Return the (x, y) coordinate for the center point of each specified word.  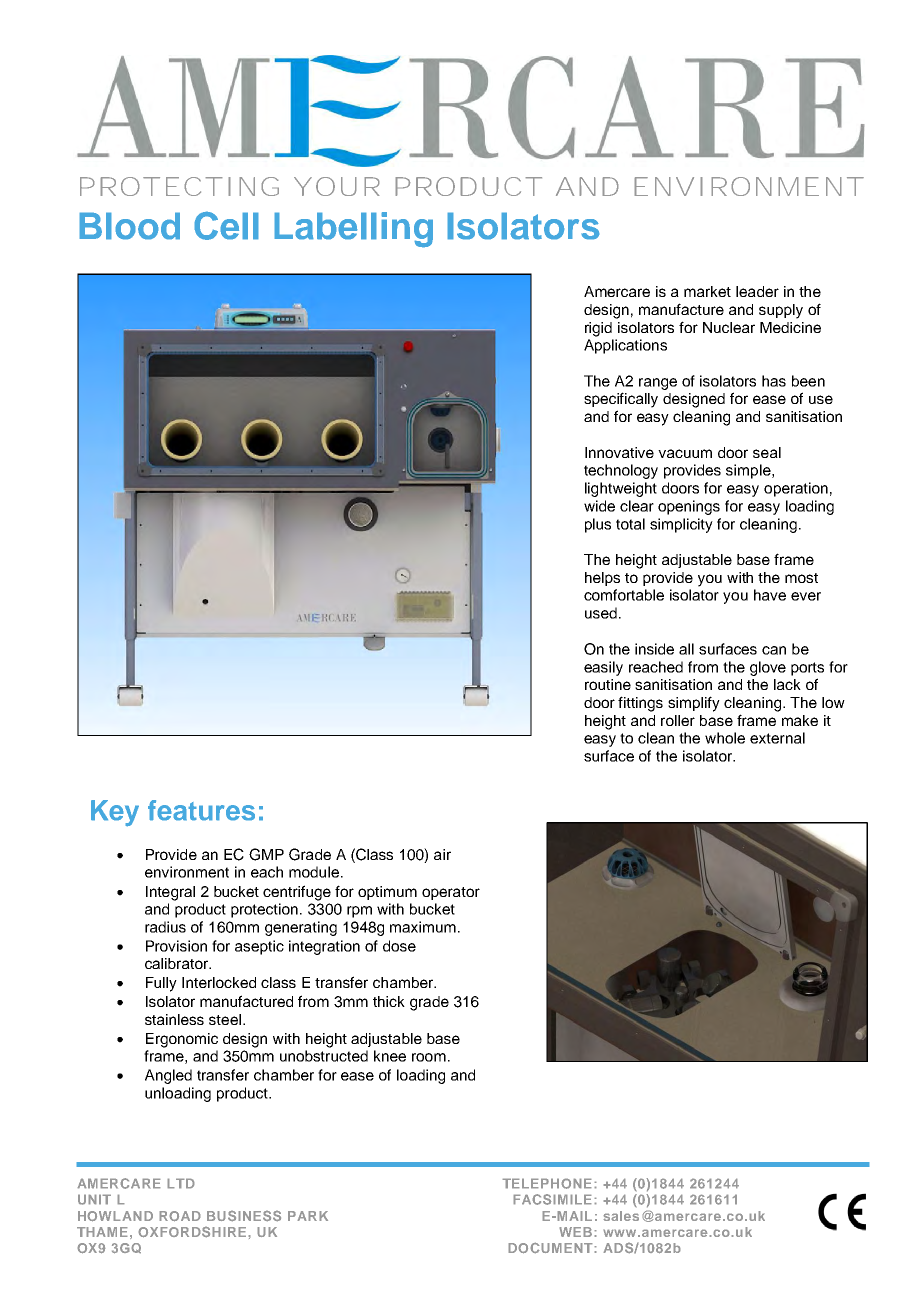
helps (602, 579)
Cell (226, 225)
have (770, 595)
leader (757, 291)
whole (725, 738)
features (201, 810)
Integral (170, 893)
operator (451, 893)
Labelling (353, 230)
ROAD (180, 1216)
